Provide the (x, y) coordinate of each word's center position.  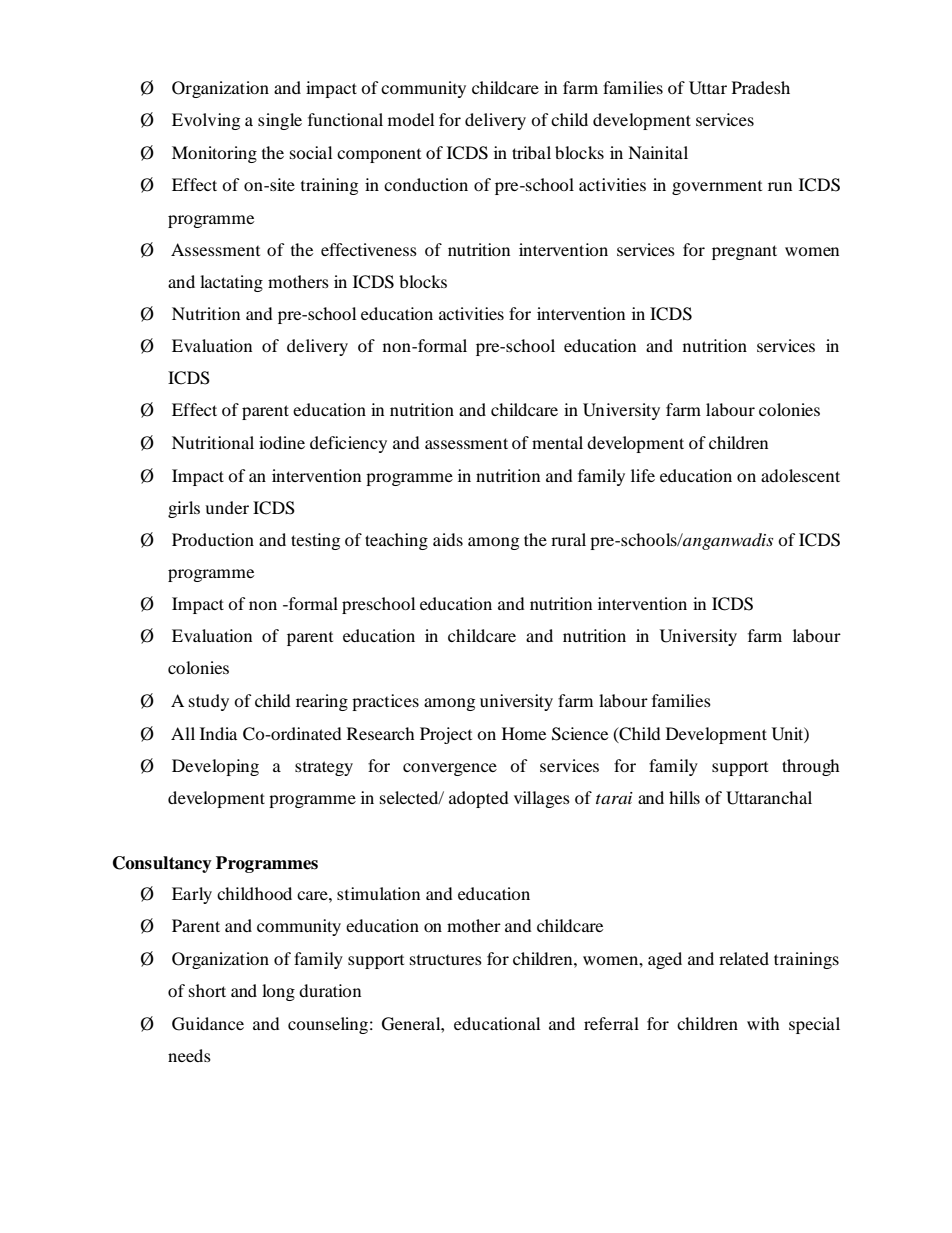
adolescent (800, 475)
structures (446, 960)
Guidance (208, 1024)
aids (448, 539)
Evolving (206, 121)
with (763, 1023)
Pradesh (761, 87)
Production (213, 539)
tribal (531, 152)
